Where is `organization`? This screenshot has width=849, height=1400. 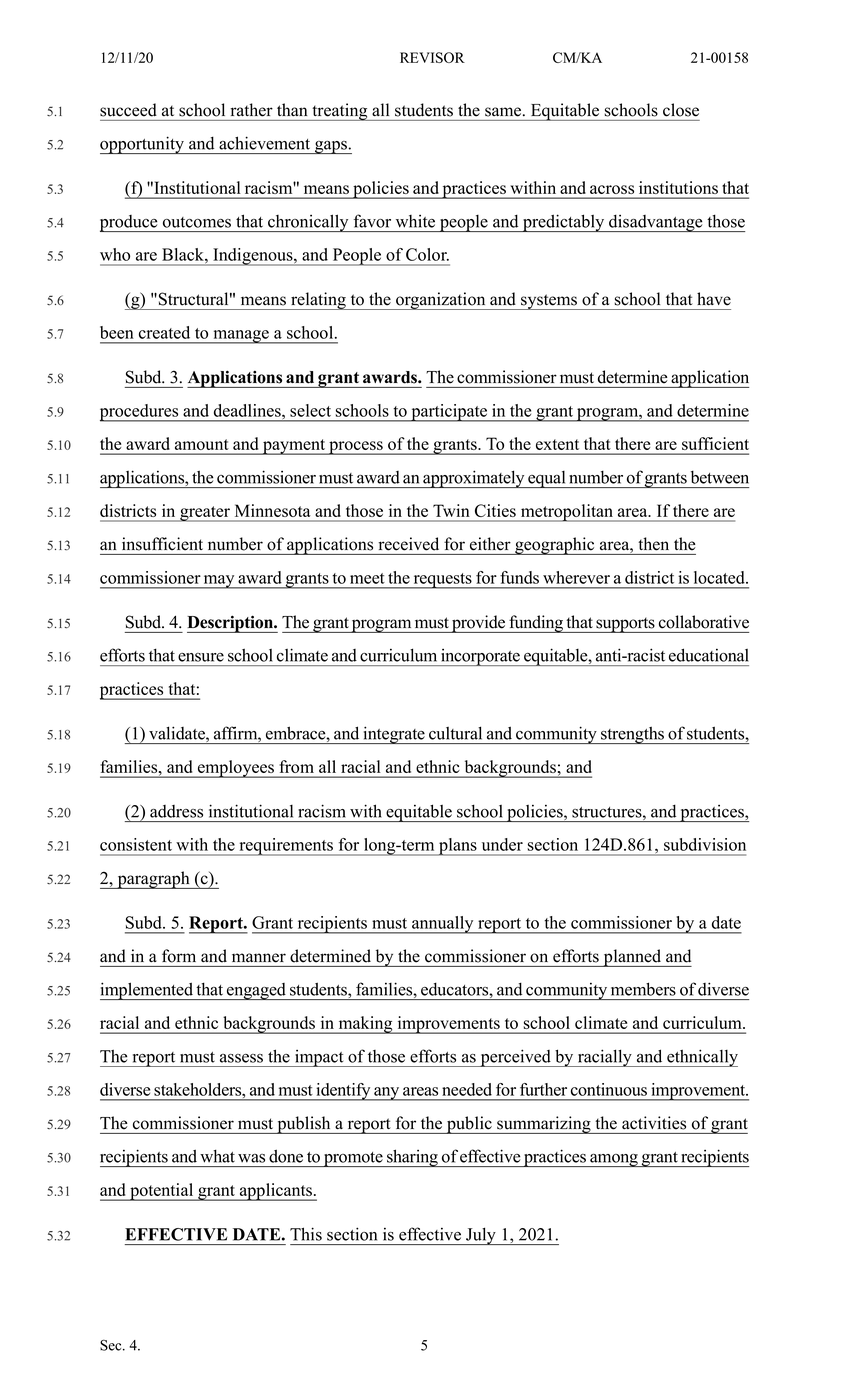 organization is located at coordinates (441, 301).
